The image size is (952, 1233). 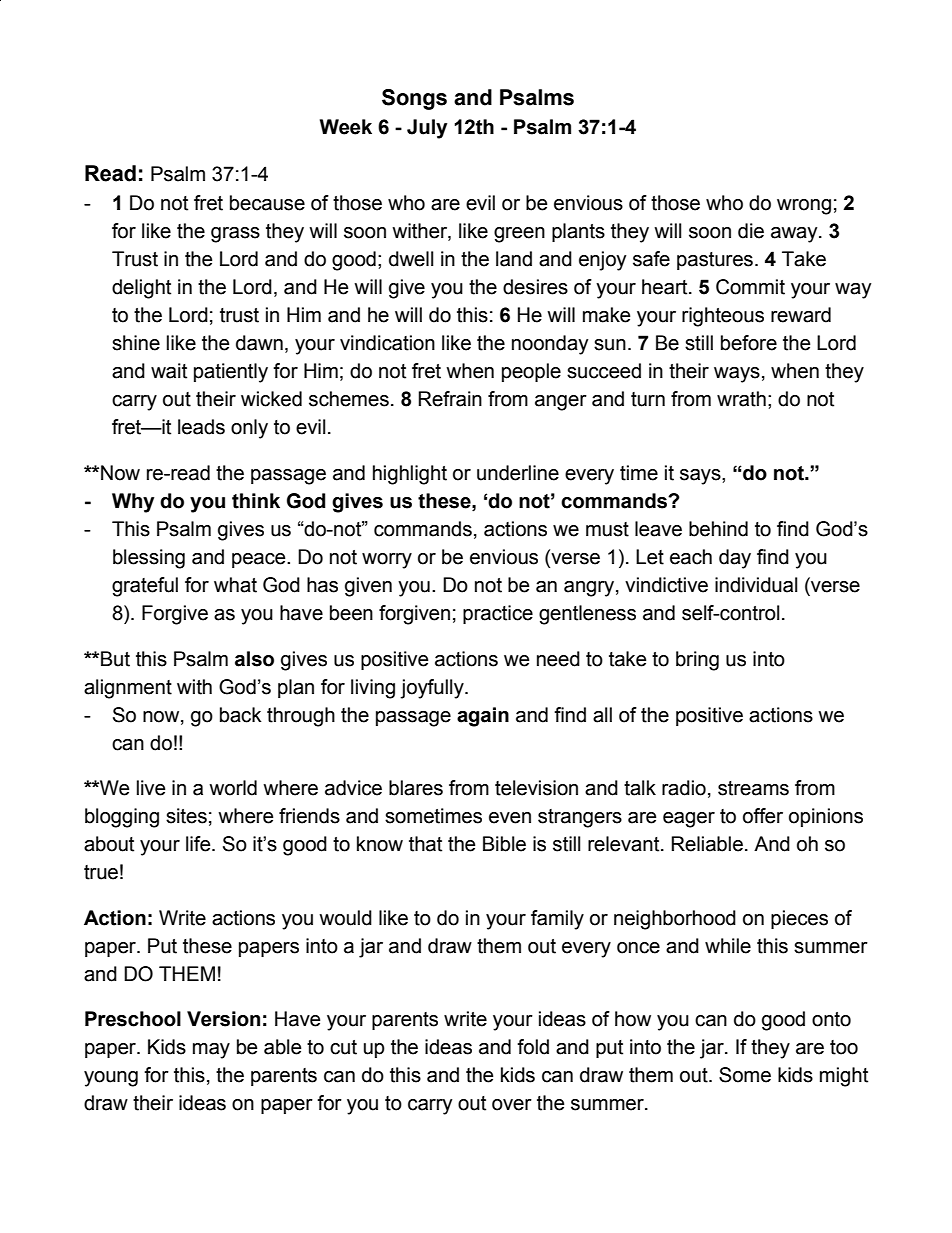 What do you see at coordinates (267, 203) in the page?
I see `because` at bounding box center [267, 203].
